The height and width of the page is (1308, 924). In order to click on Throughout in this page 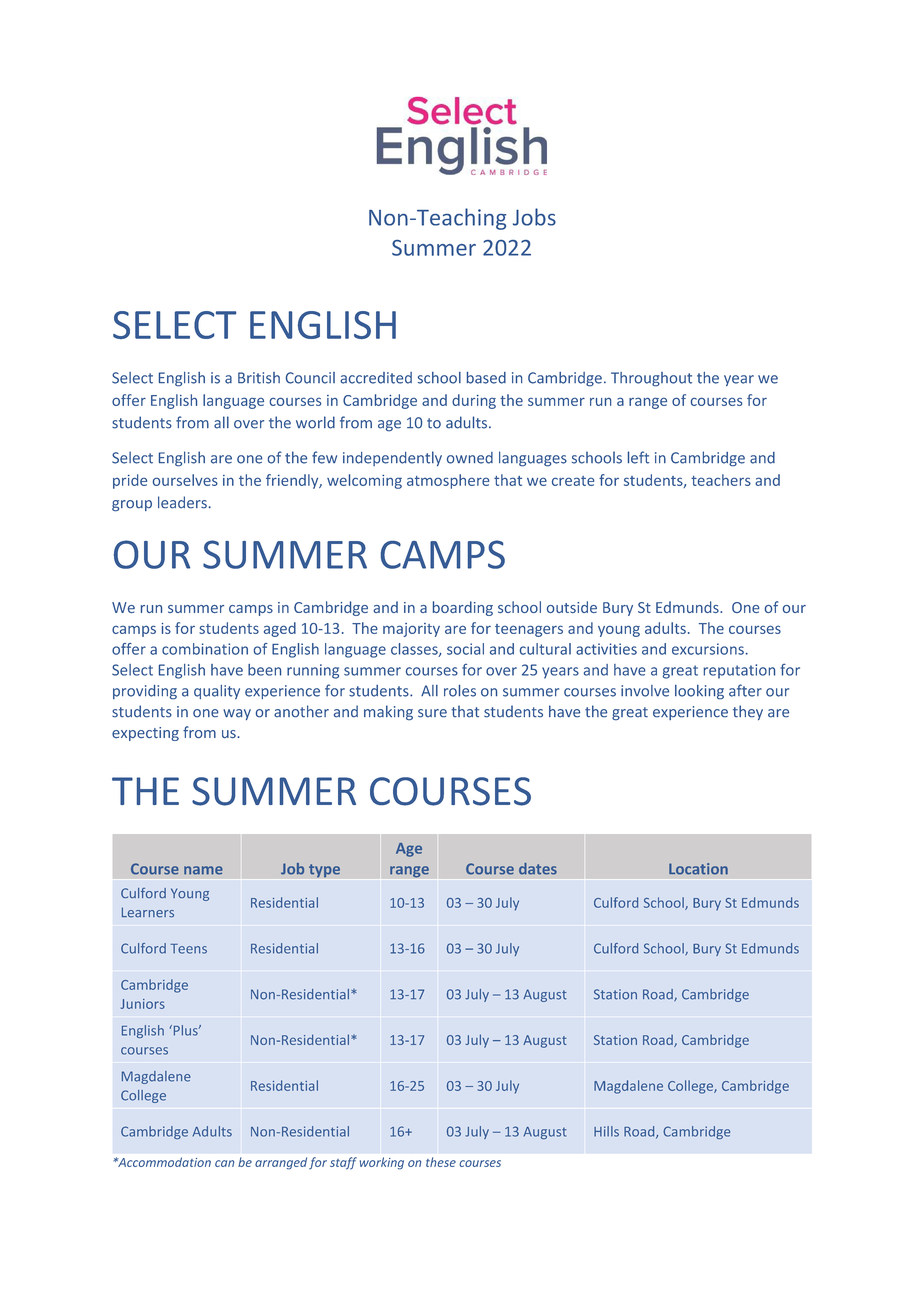, I will do `click(651, 379)`.
